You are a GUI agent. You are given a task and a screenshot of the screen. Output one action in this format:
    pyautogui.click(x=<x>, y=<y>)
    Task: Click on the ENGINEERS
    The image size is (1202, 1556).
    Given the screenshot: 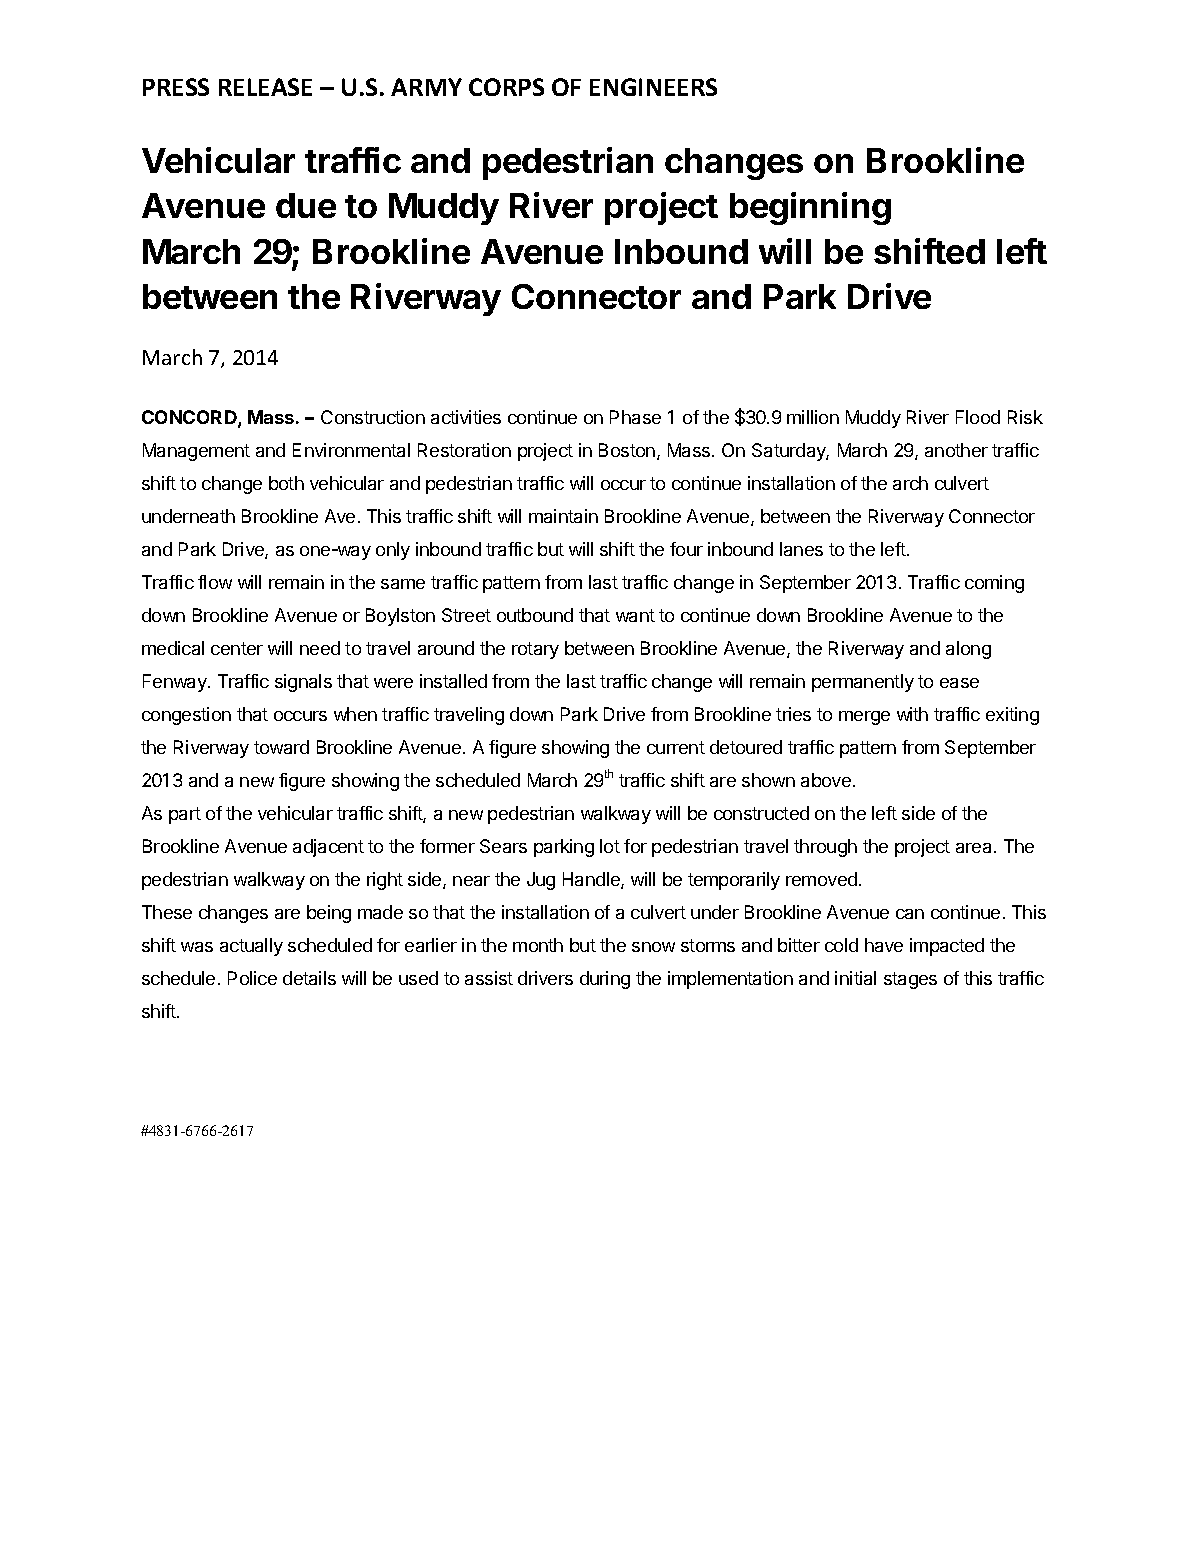 What is the action you would take?
    pyautogui.click(x=653, y=87)
